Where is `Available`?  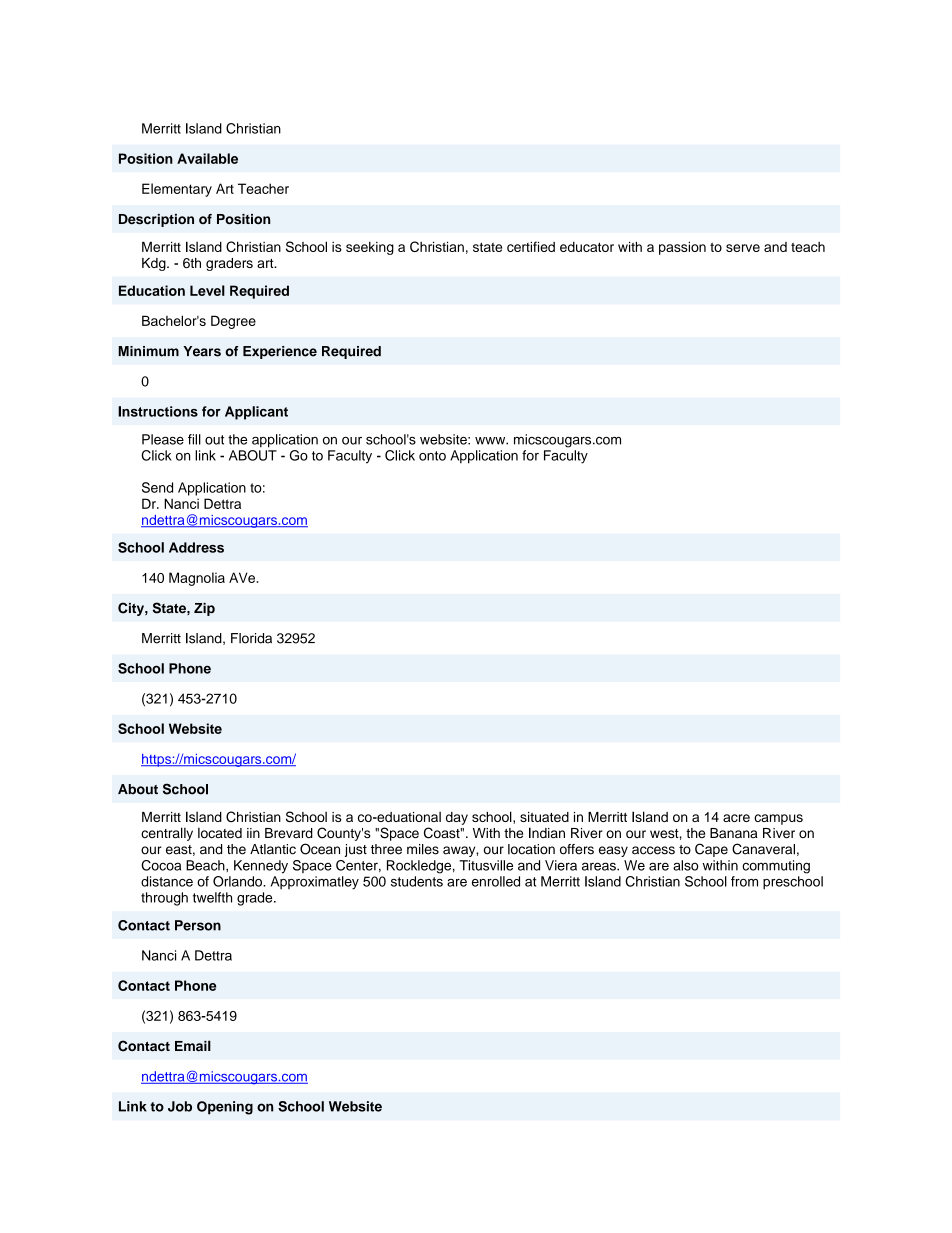
Available is located at coordinates (207, 158).
